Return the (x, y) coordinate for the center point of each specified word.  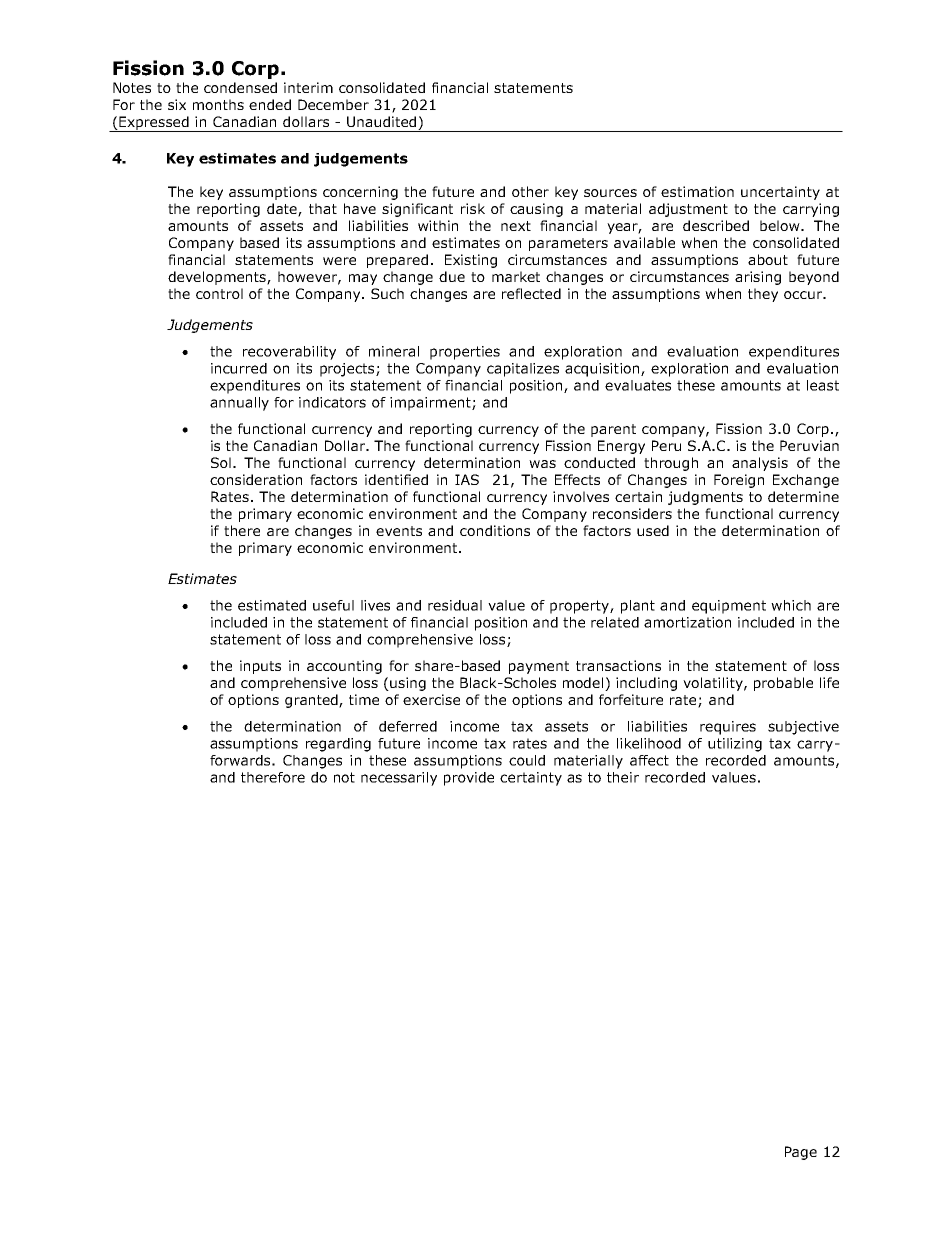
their (623, 777)
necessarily (399, 779)
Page (801, 1153)
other (530, 191)
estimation (697, 191)
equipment (729, 607)
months (218, 104)
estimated (272, 605)
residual (455, 605)
